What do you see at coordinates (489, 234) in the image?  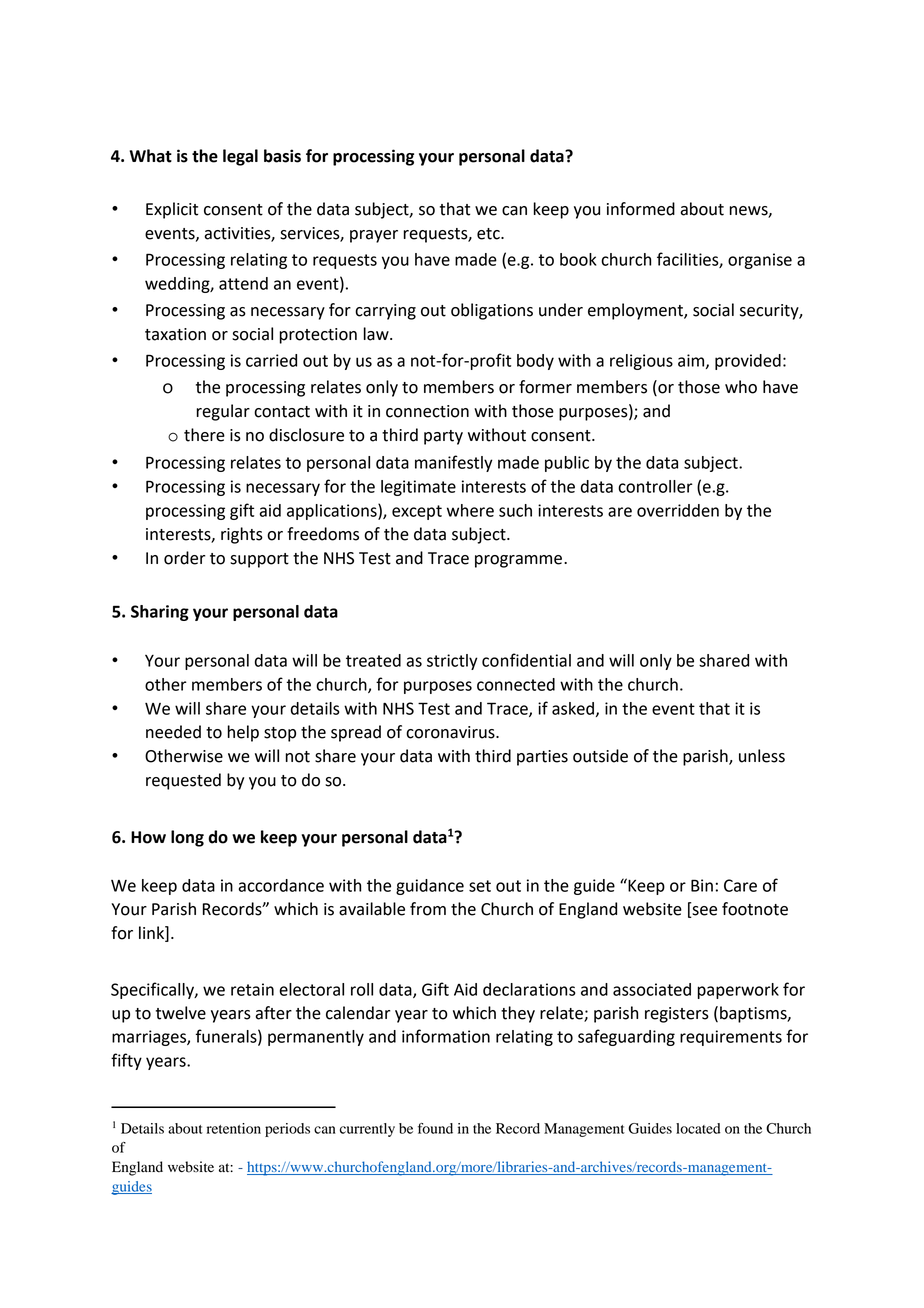 I see `etc` at bounding box center [489, 234].
